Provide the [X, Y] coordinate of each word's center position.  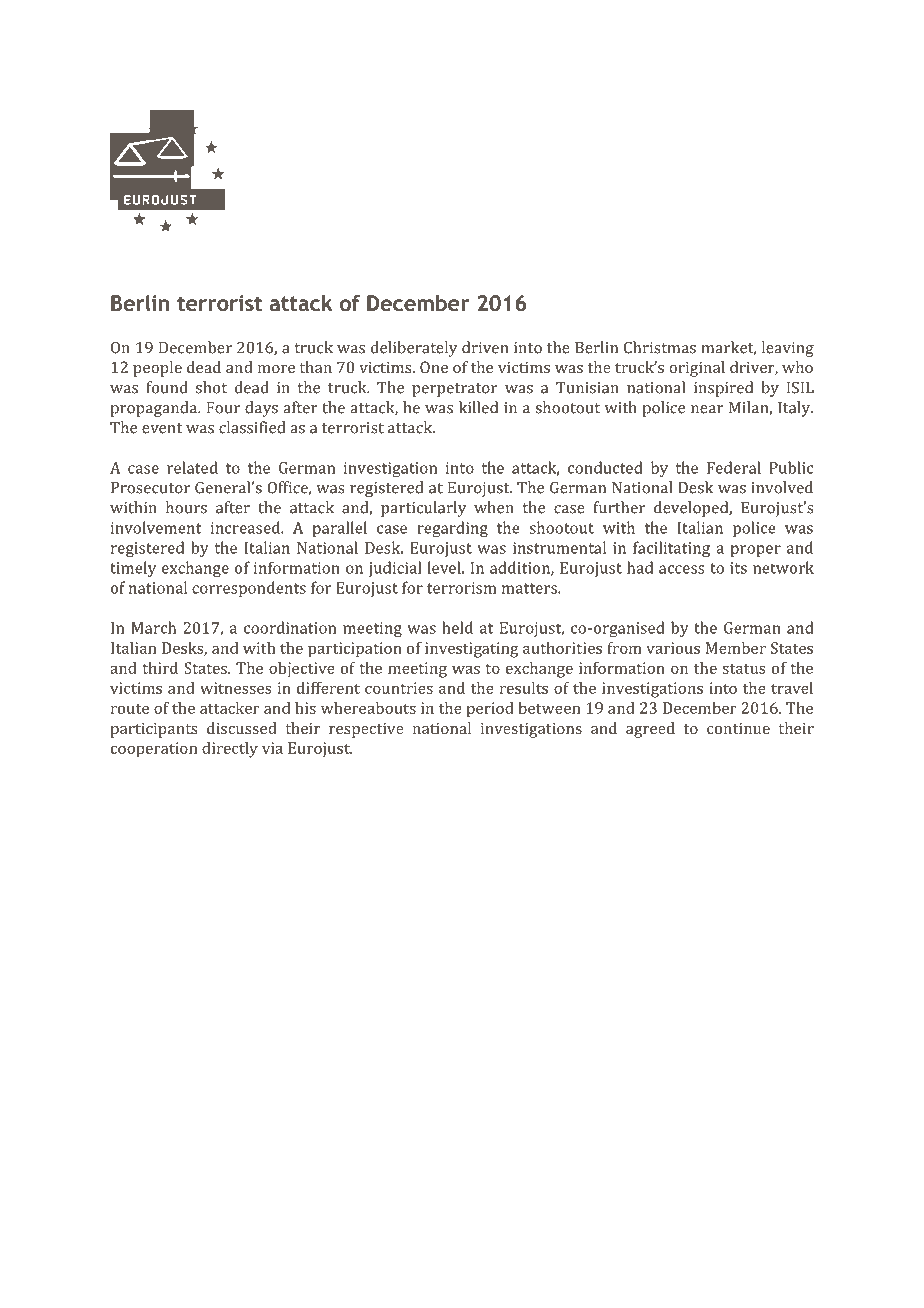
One [434, 367]
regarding [452, 529]
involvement [156, 527]
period [490, 710]
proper [756, 551]
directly [230, 750]
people [157, 369]
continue [738, 728]
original [697, 369]
